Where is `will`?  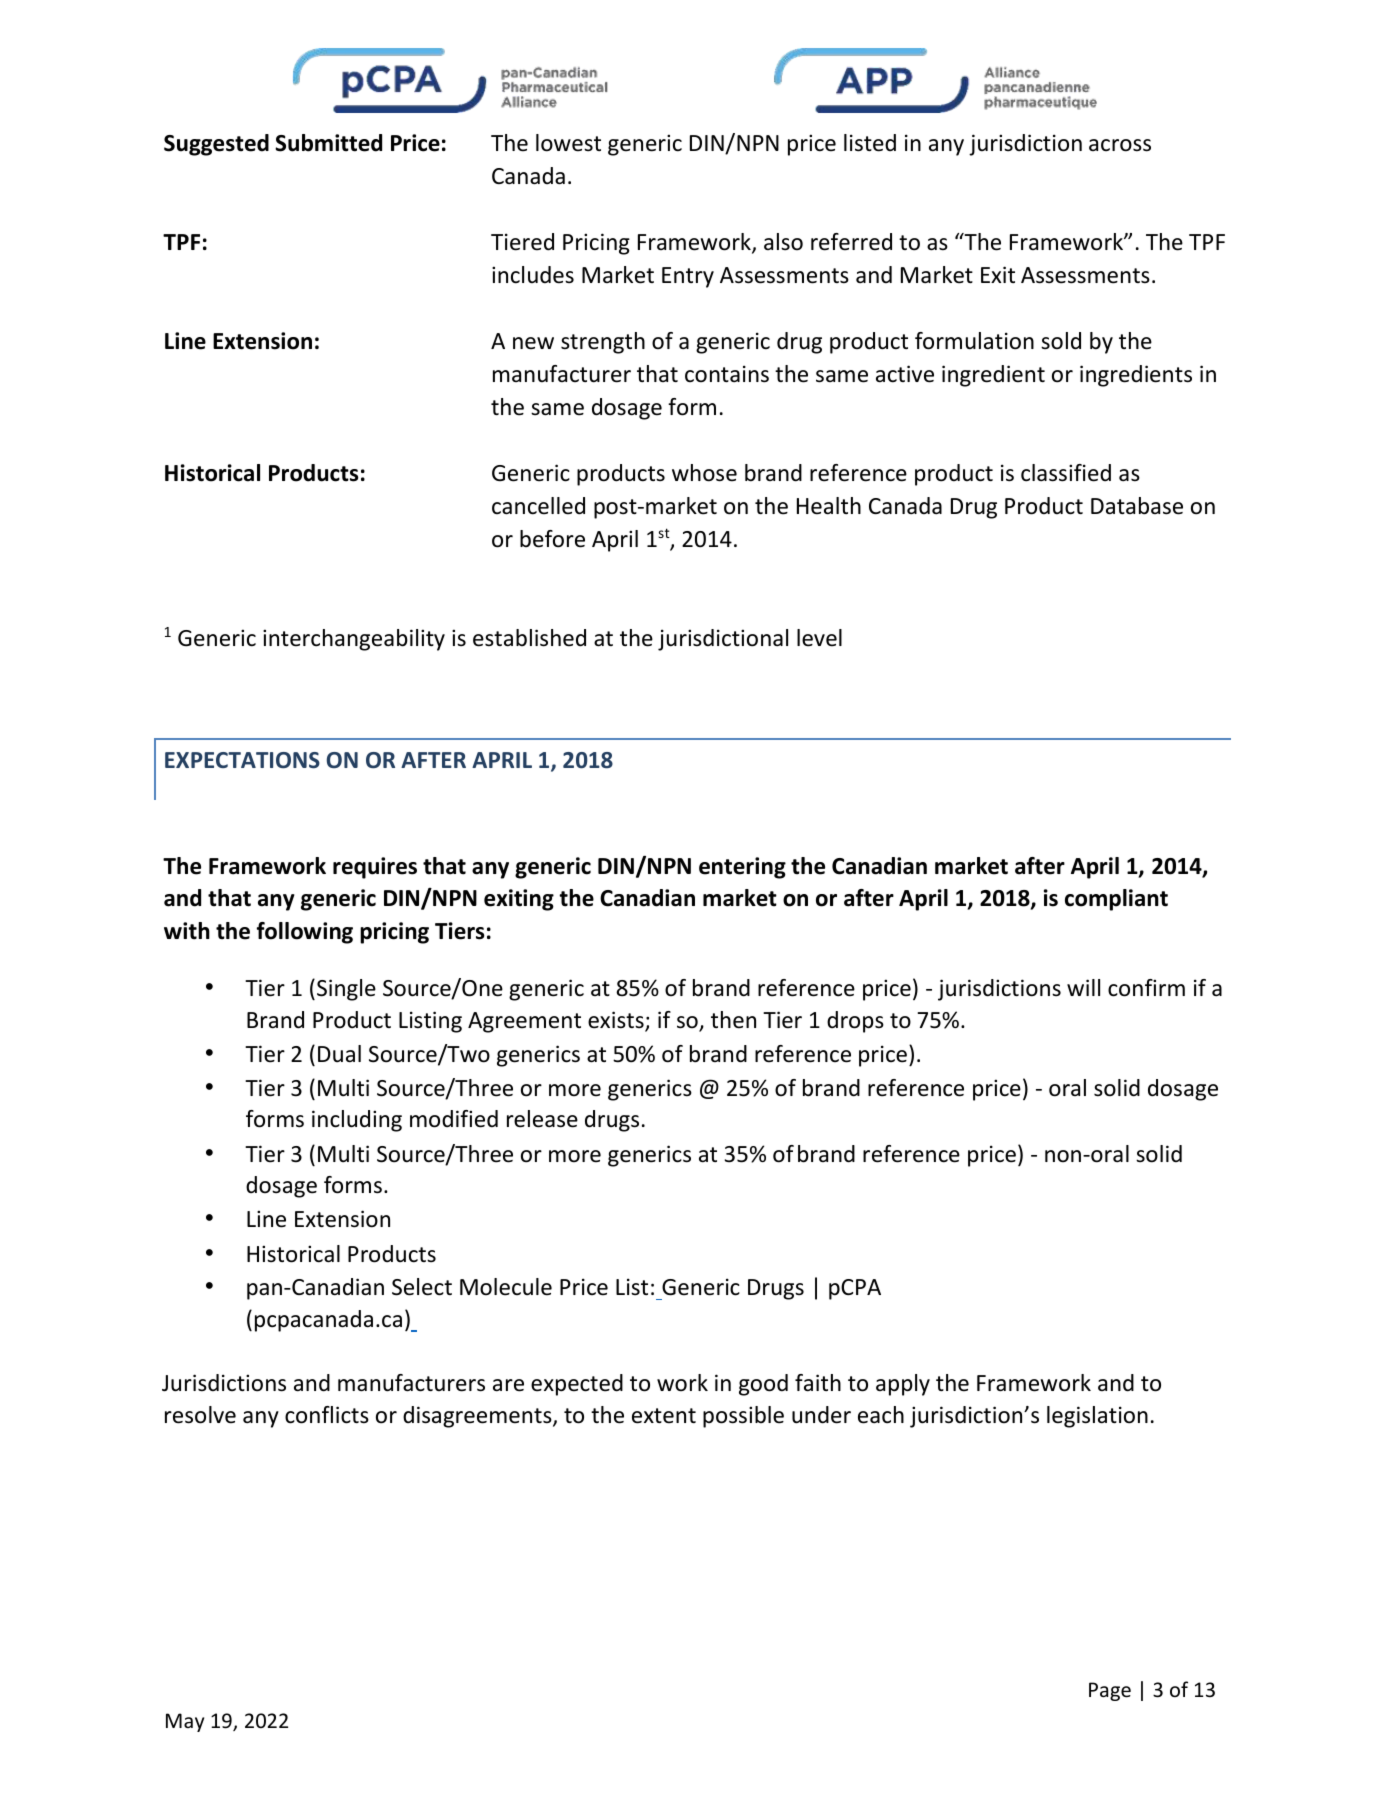 will is located at coordinates (1083, 987).
